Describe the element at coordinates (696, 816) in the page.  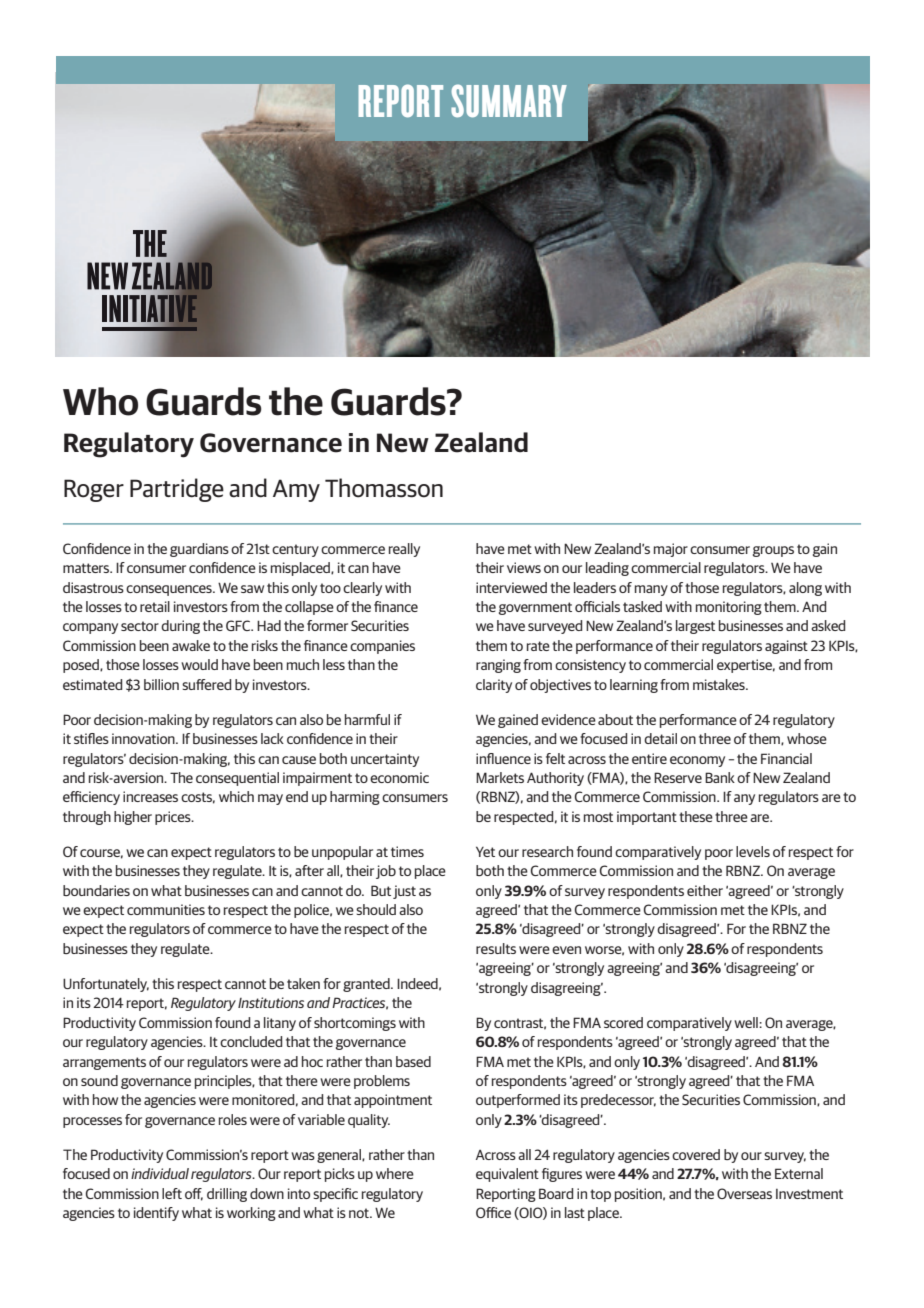
I see `these` at that location.
